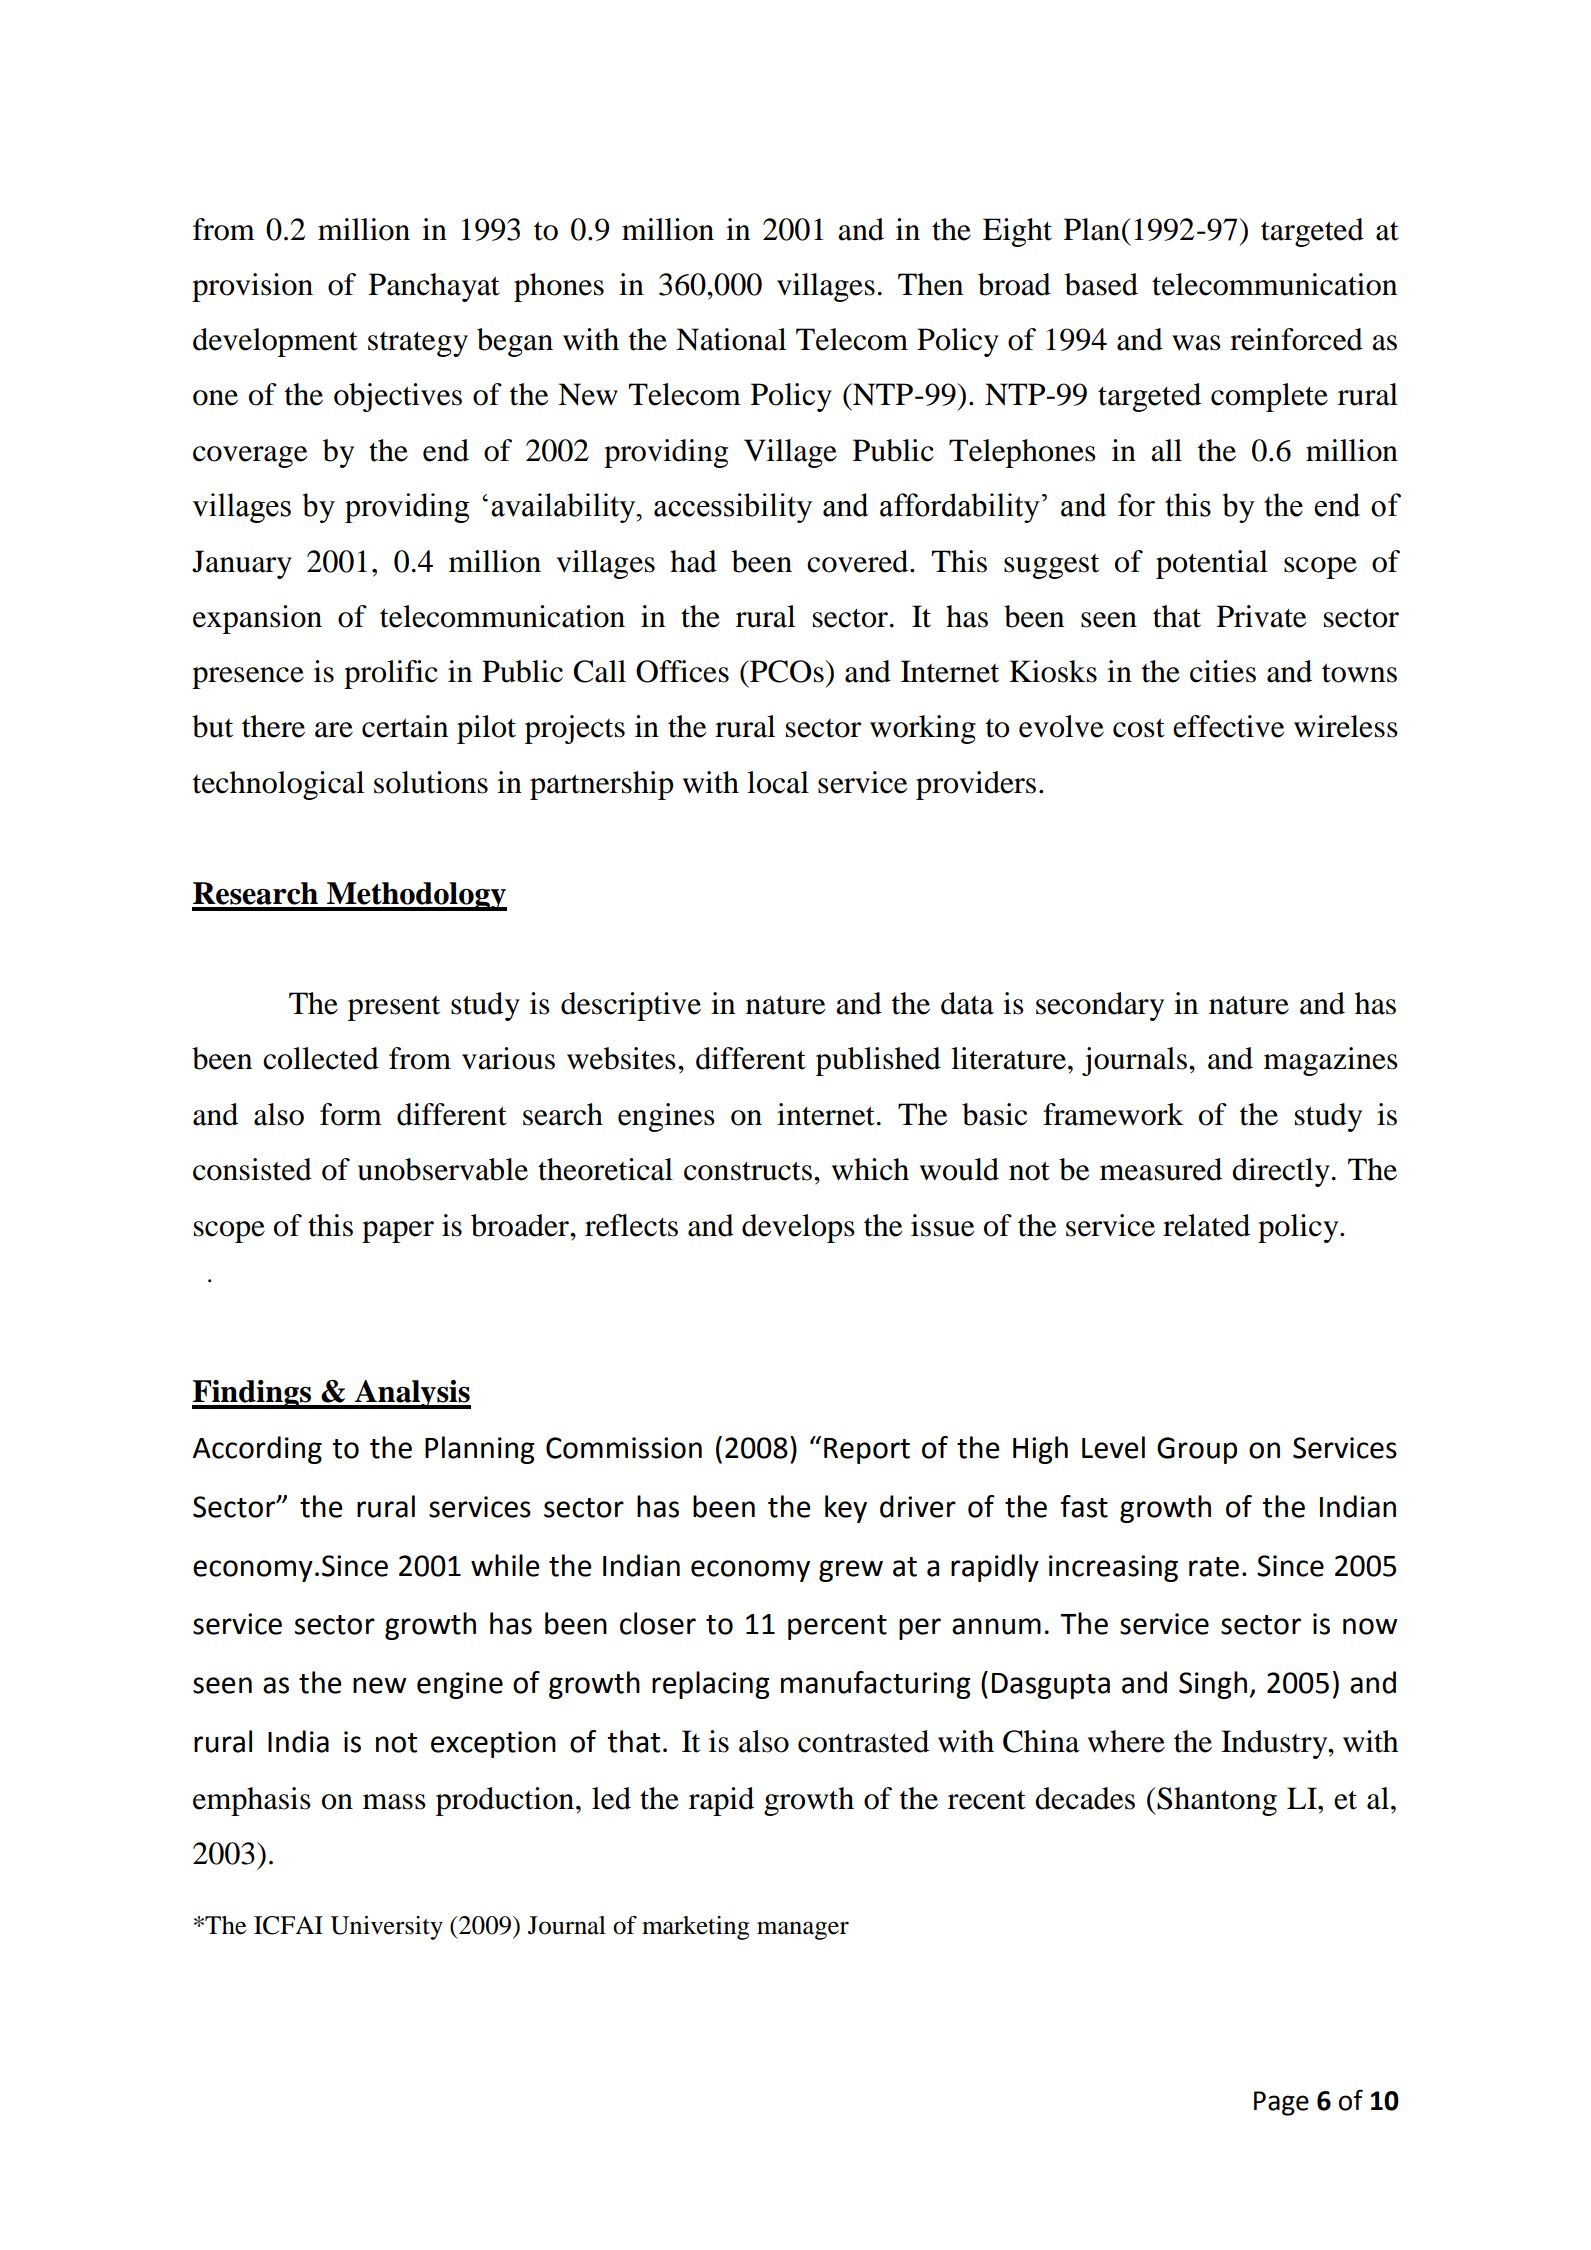 The height and width of the image is (2250, 1591). I want to click on University, so click(386, 1928).
